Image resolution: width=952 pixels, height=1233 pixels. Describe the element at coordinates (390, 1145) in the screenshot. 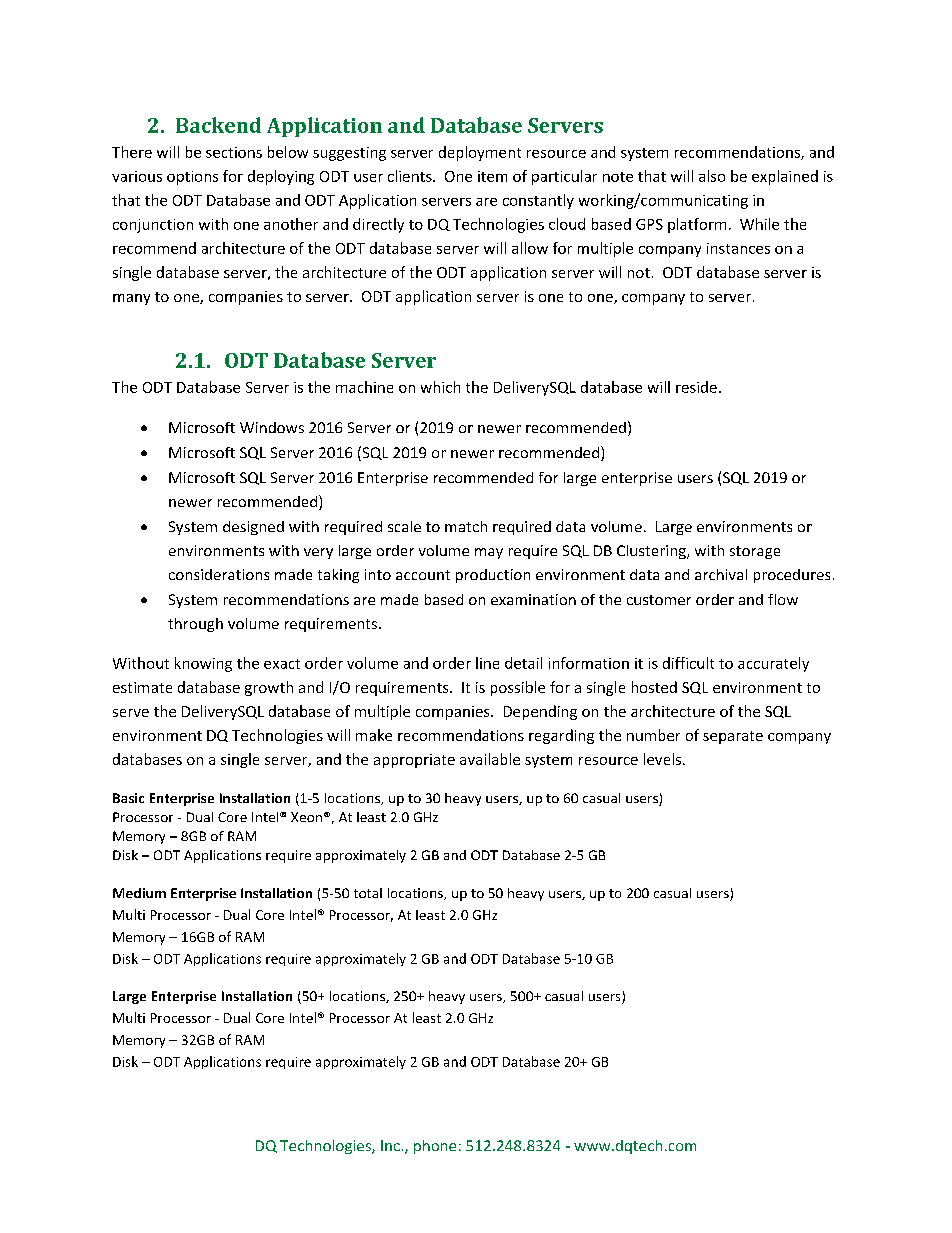

I see `Inc` at that location.
